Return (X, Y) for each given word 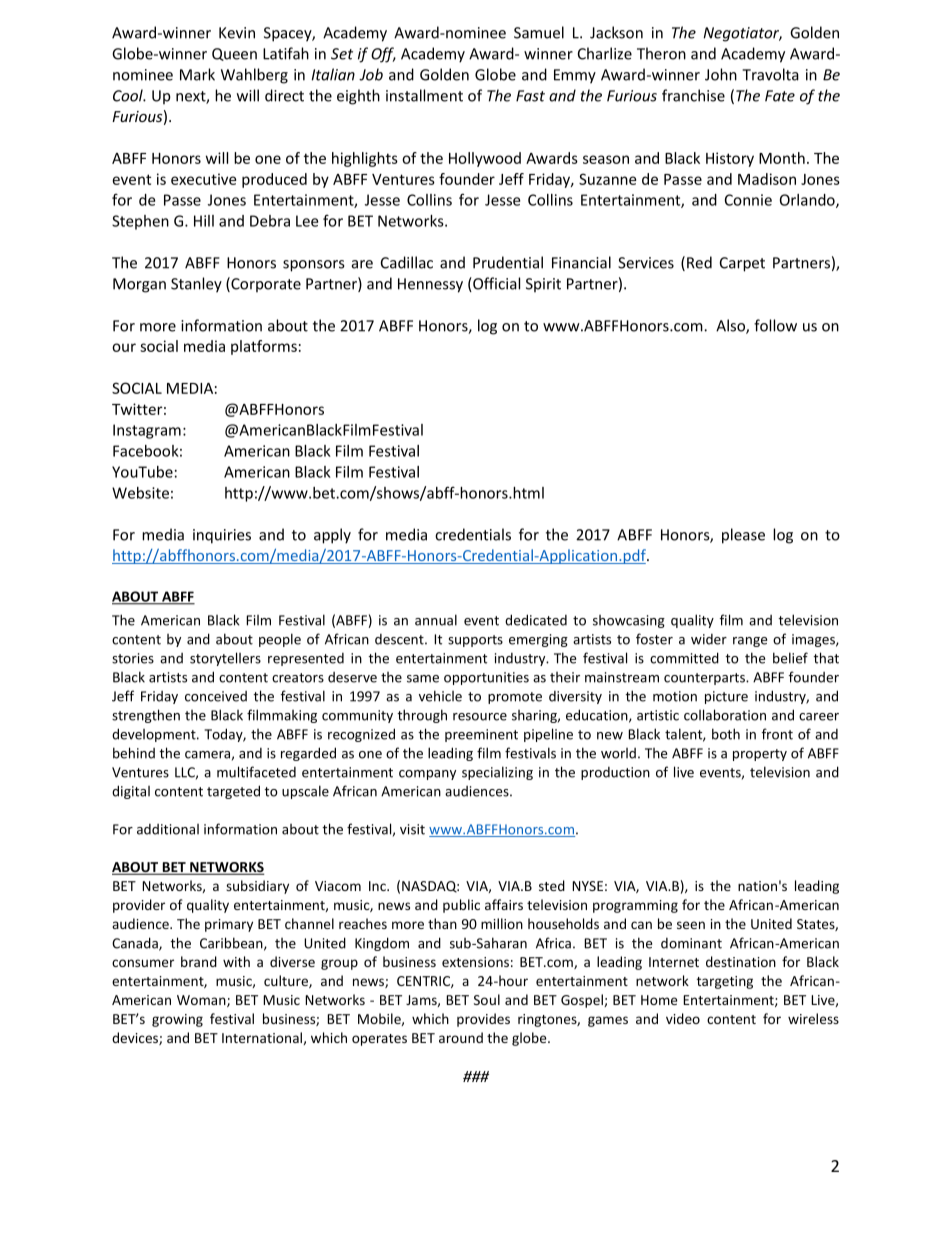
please (743, 536)
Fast (530, 96)
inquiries (222, 536)
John (721, 74)
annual (436, 620)
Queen (234, 54)
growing (177, 1020)
